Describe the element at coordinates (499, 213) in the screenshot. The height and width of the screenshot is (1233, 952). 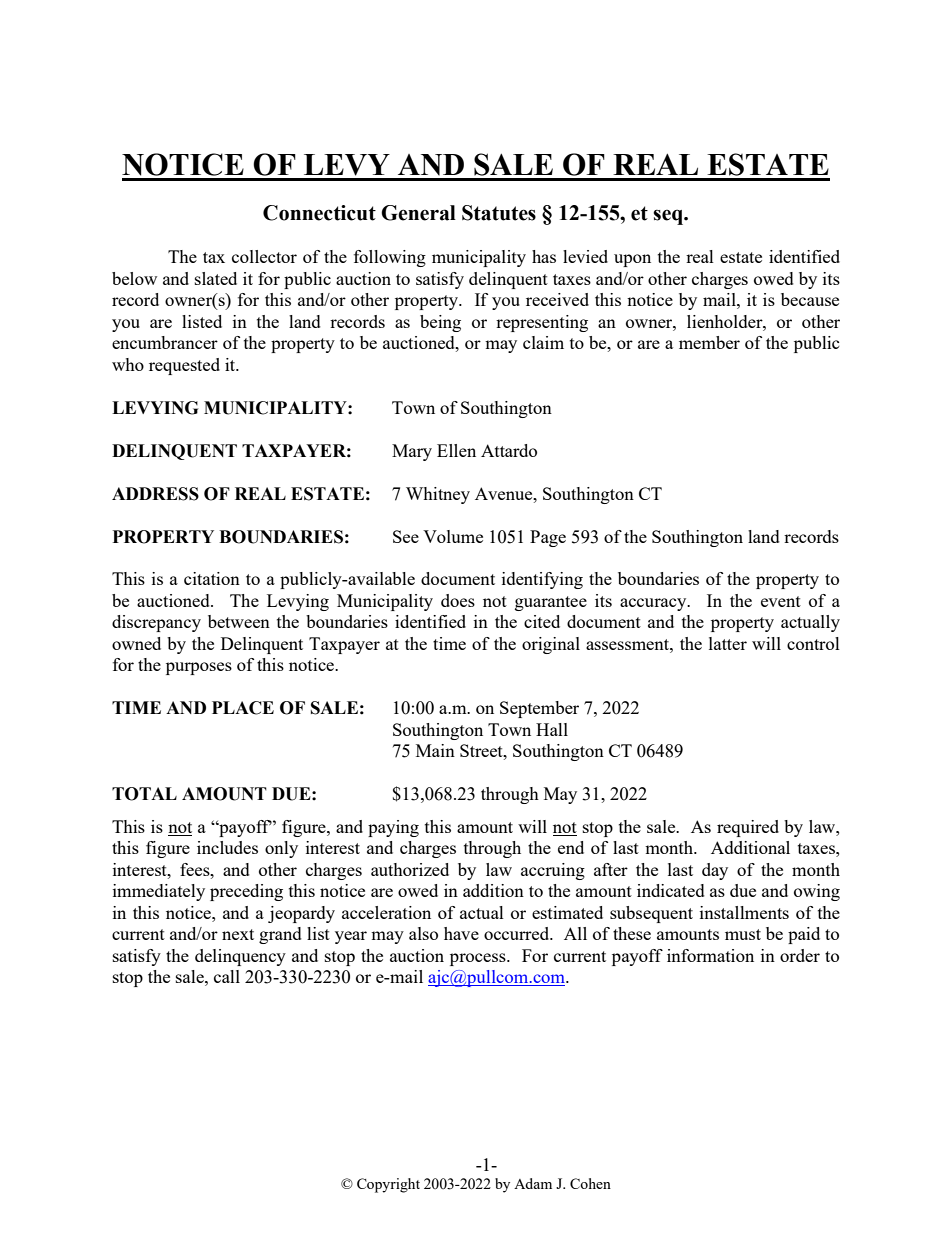
I see `Statutes` at that location.
